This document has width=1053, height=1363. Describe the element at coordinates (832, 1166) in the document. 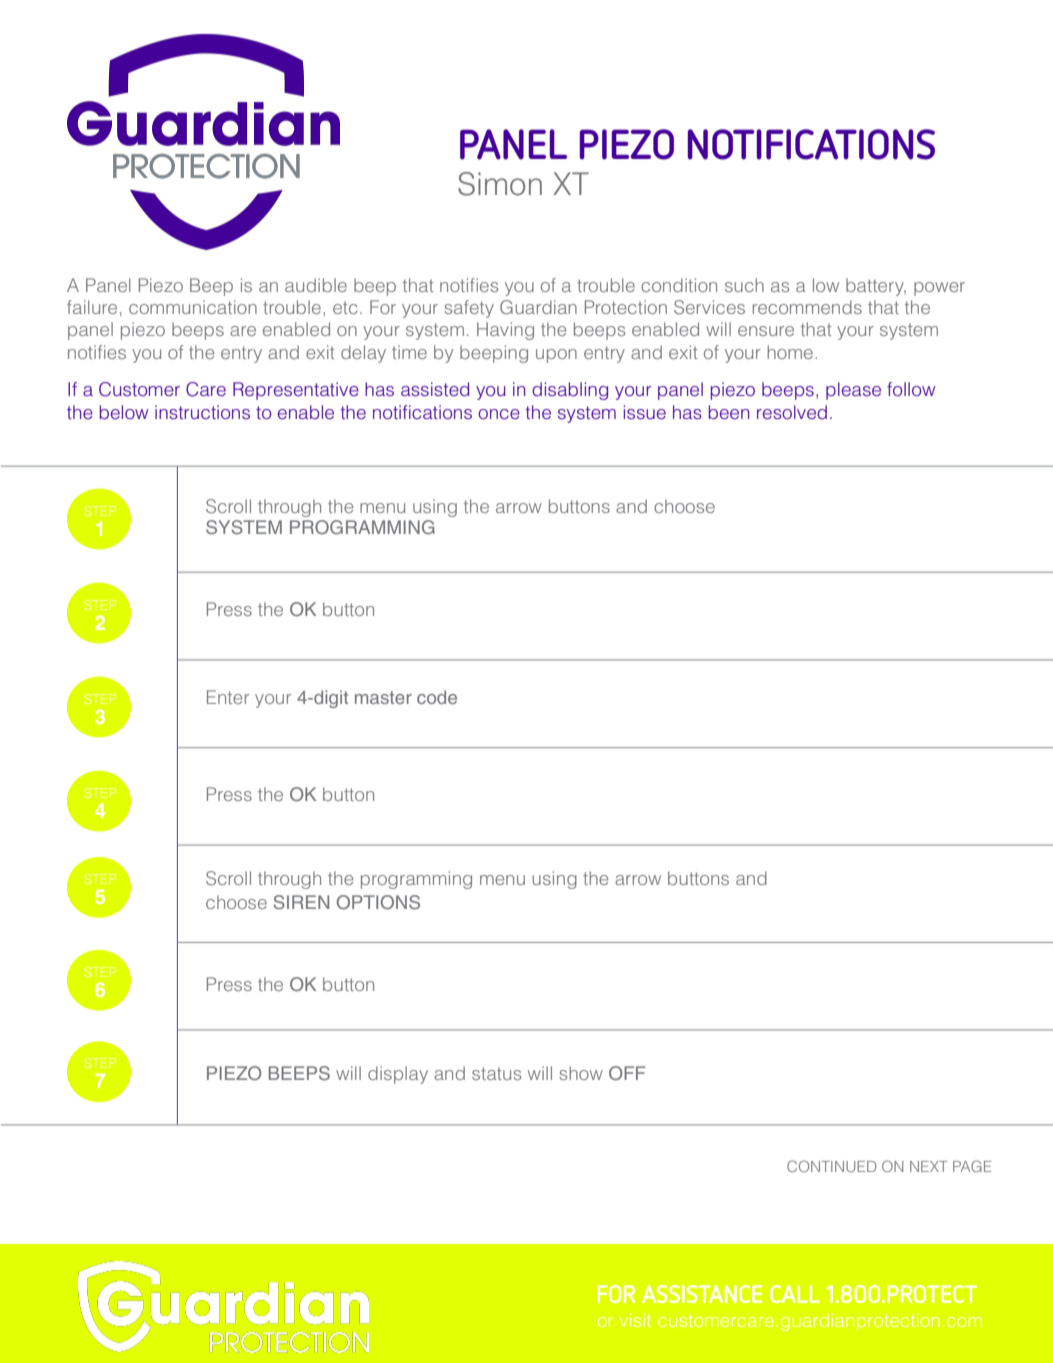

I see `CONTINUED` at that location.
